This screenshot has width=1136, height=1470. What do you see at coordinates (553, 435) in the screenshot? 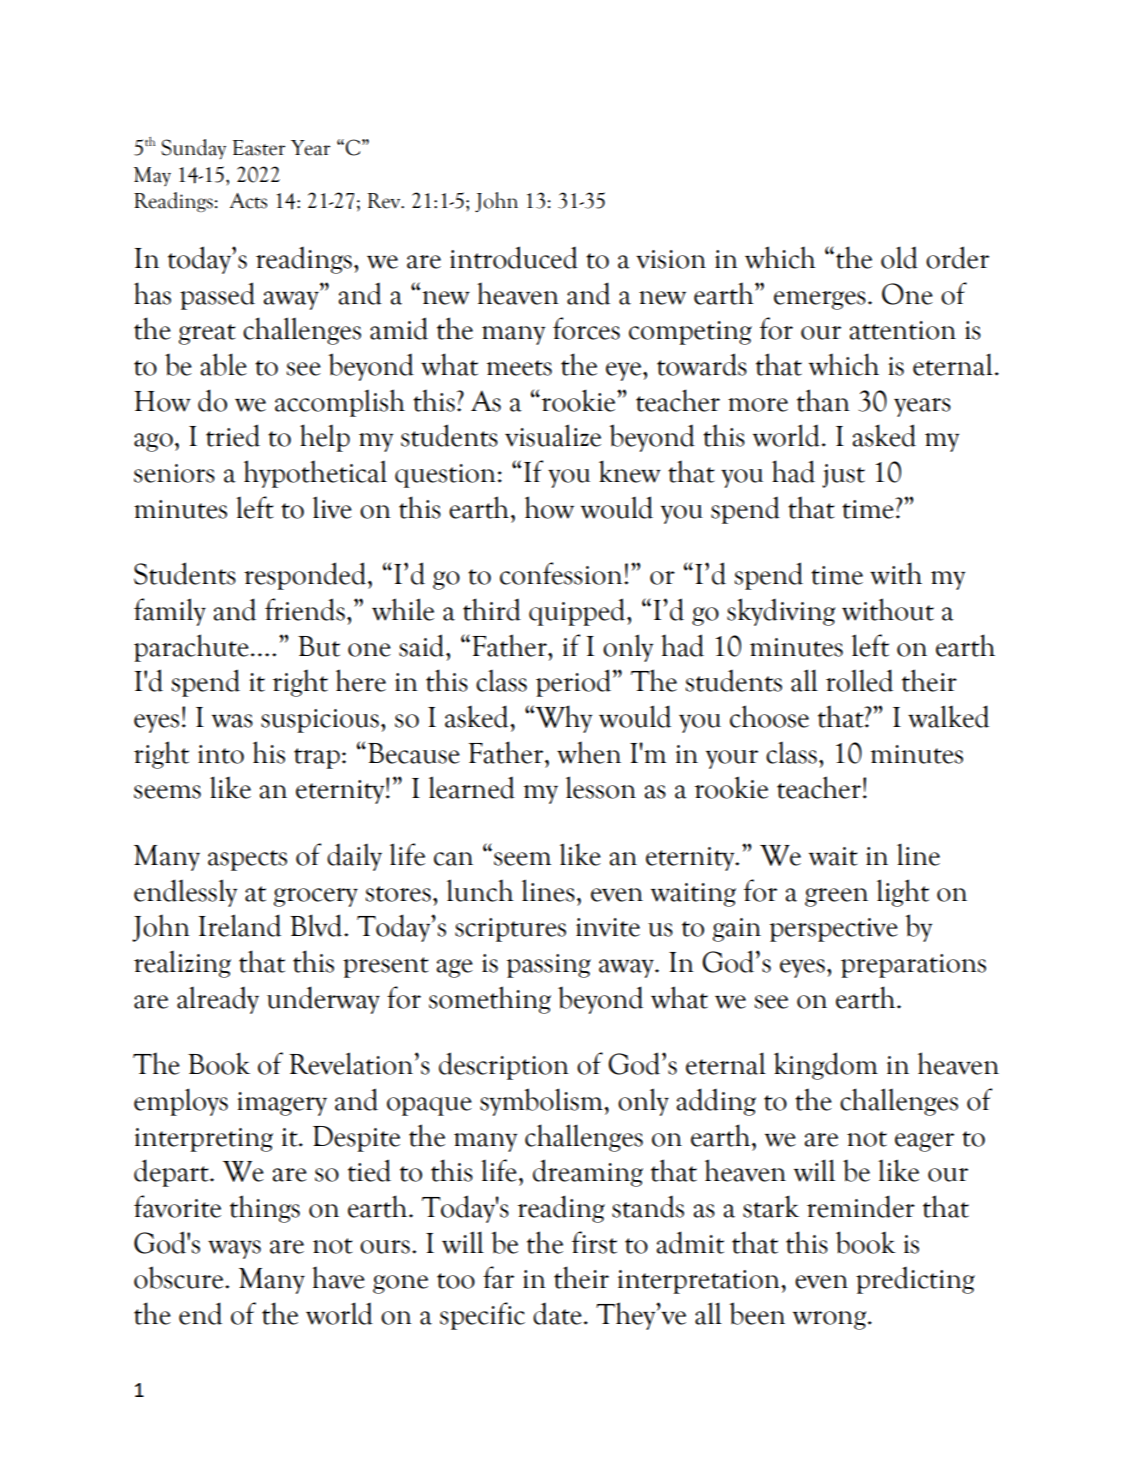
I see `visualize` at bounding box center [553, 435].
